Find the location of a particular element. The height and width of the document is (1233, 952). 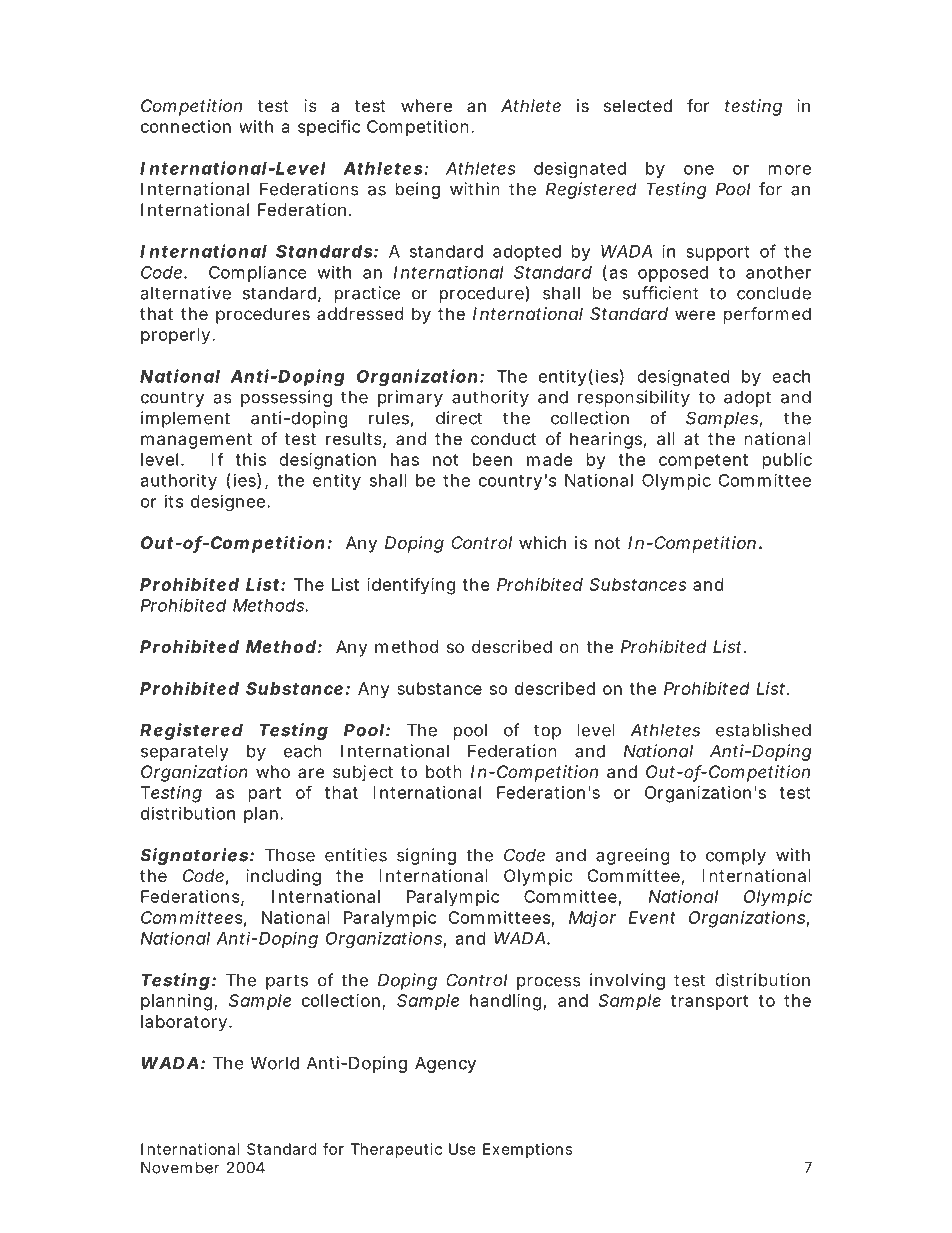

signing is located at coordinates (426, 856).
